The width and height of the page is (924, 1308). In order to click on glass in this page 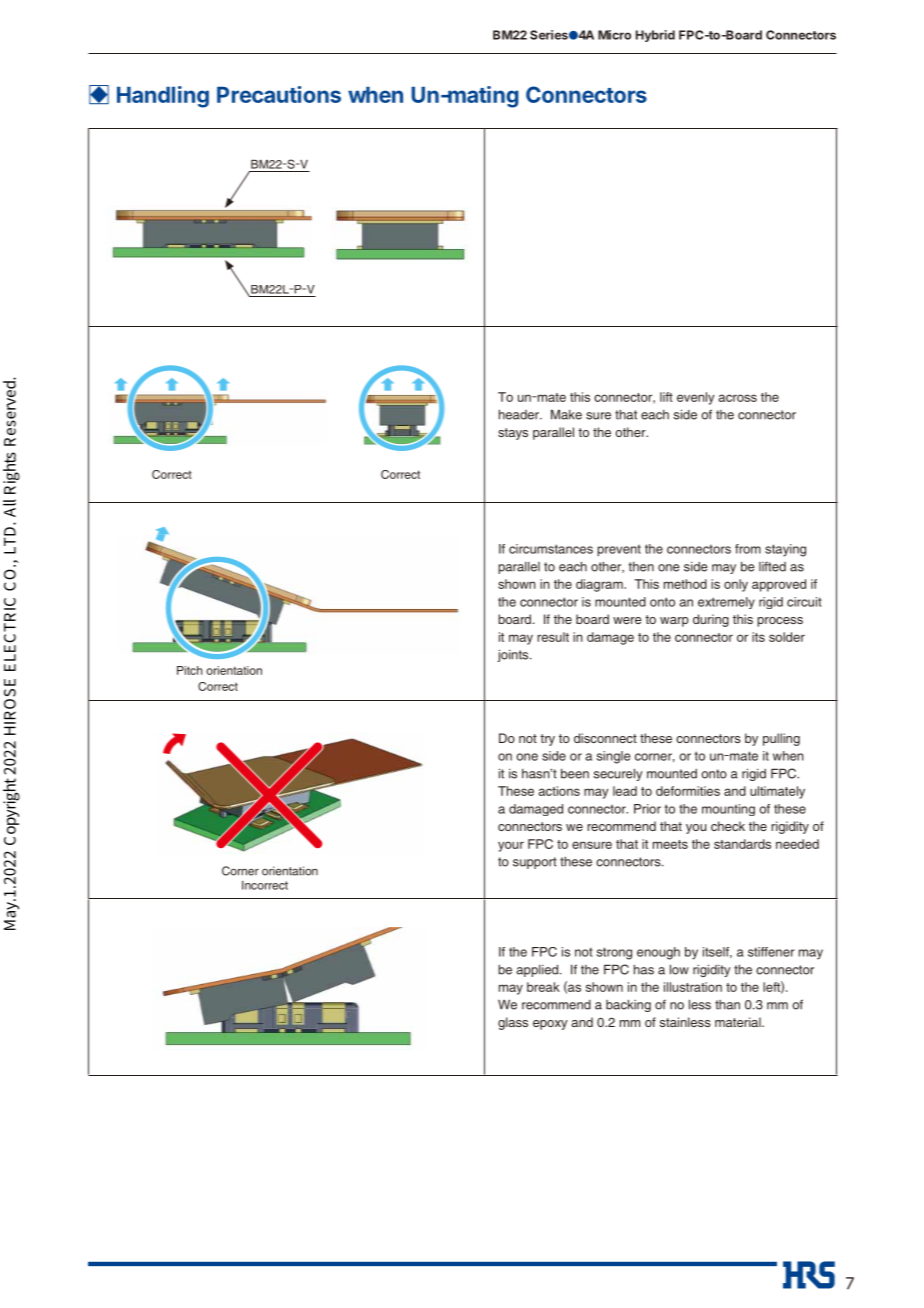, I will do `click(513, 1023)`.
